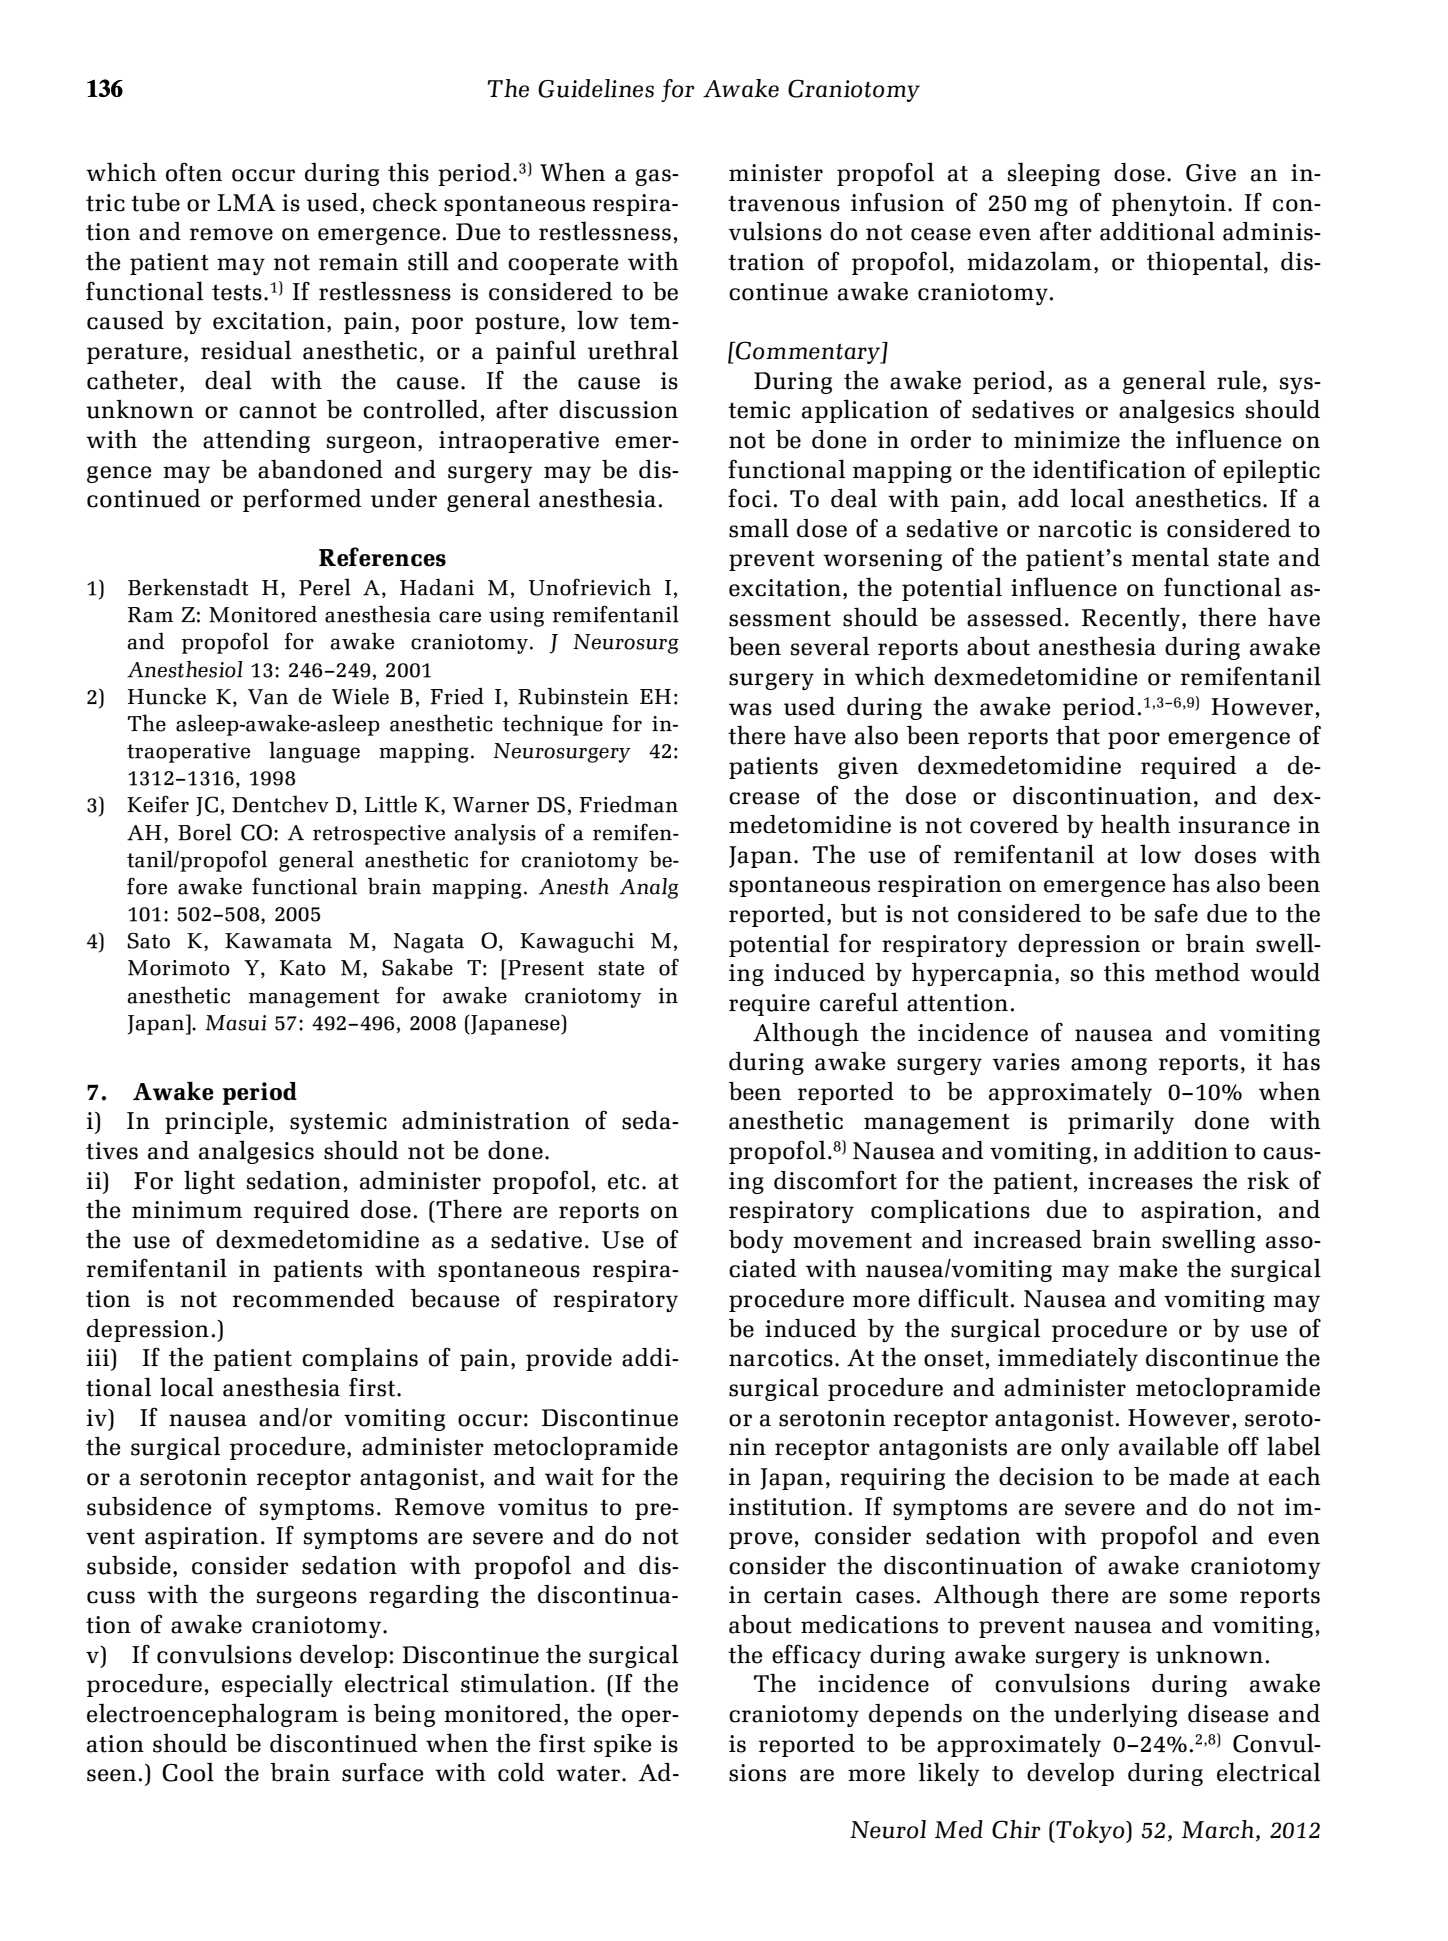 This screenshot has height=1941, width=1448. I want to click on performed, so click(302, 500).
